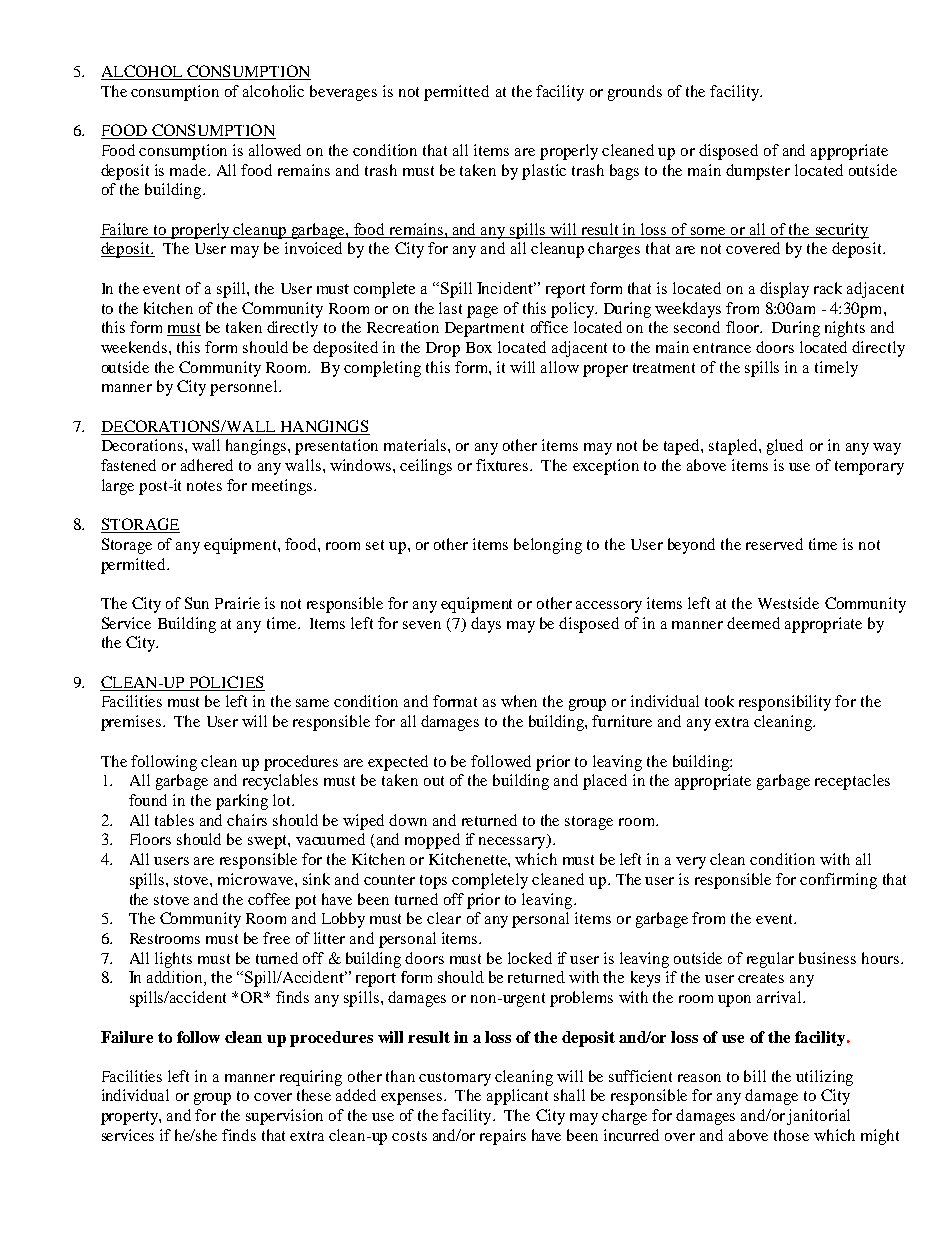 This document has height=1233, width=952. I want to click on confirming, so click(838, 881).
